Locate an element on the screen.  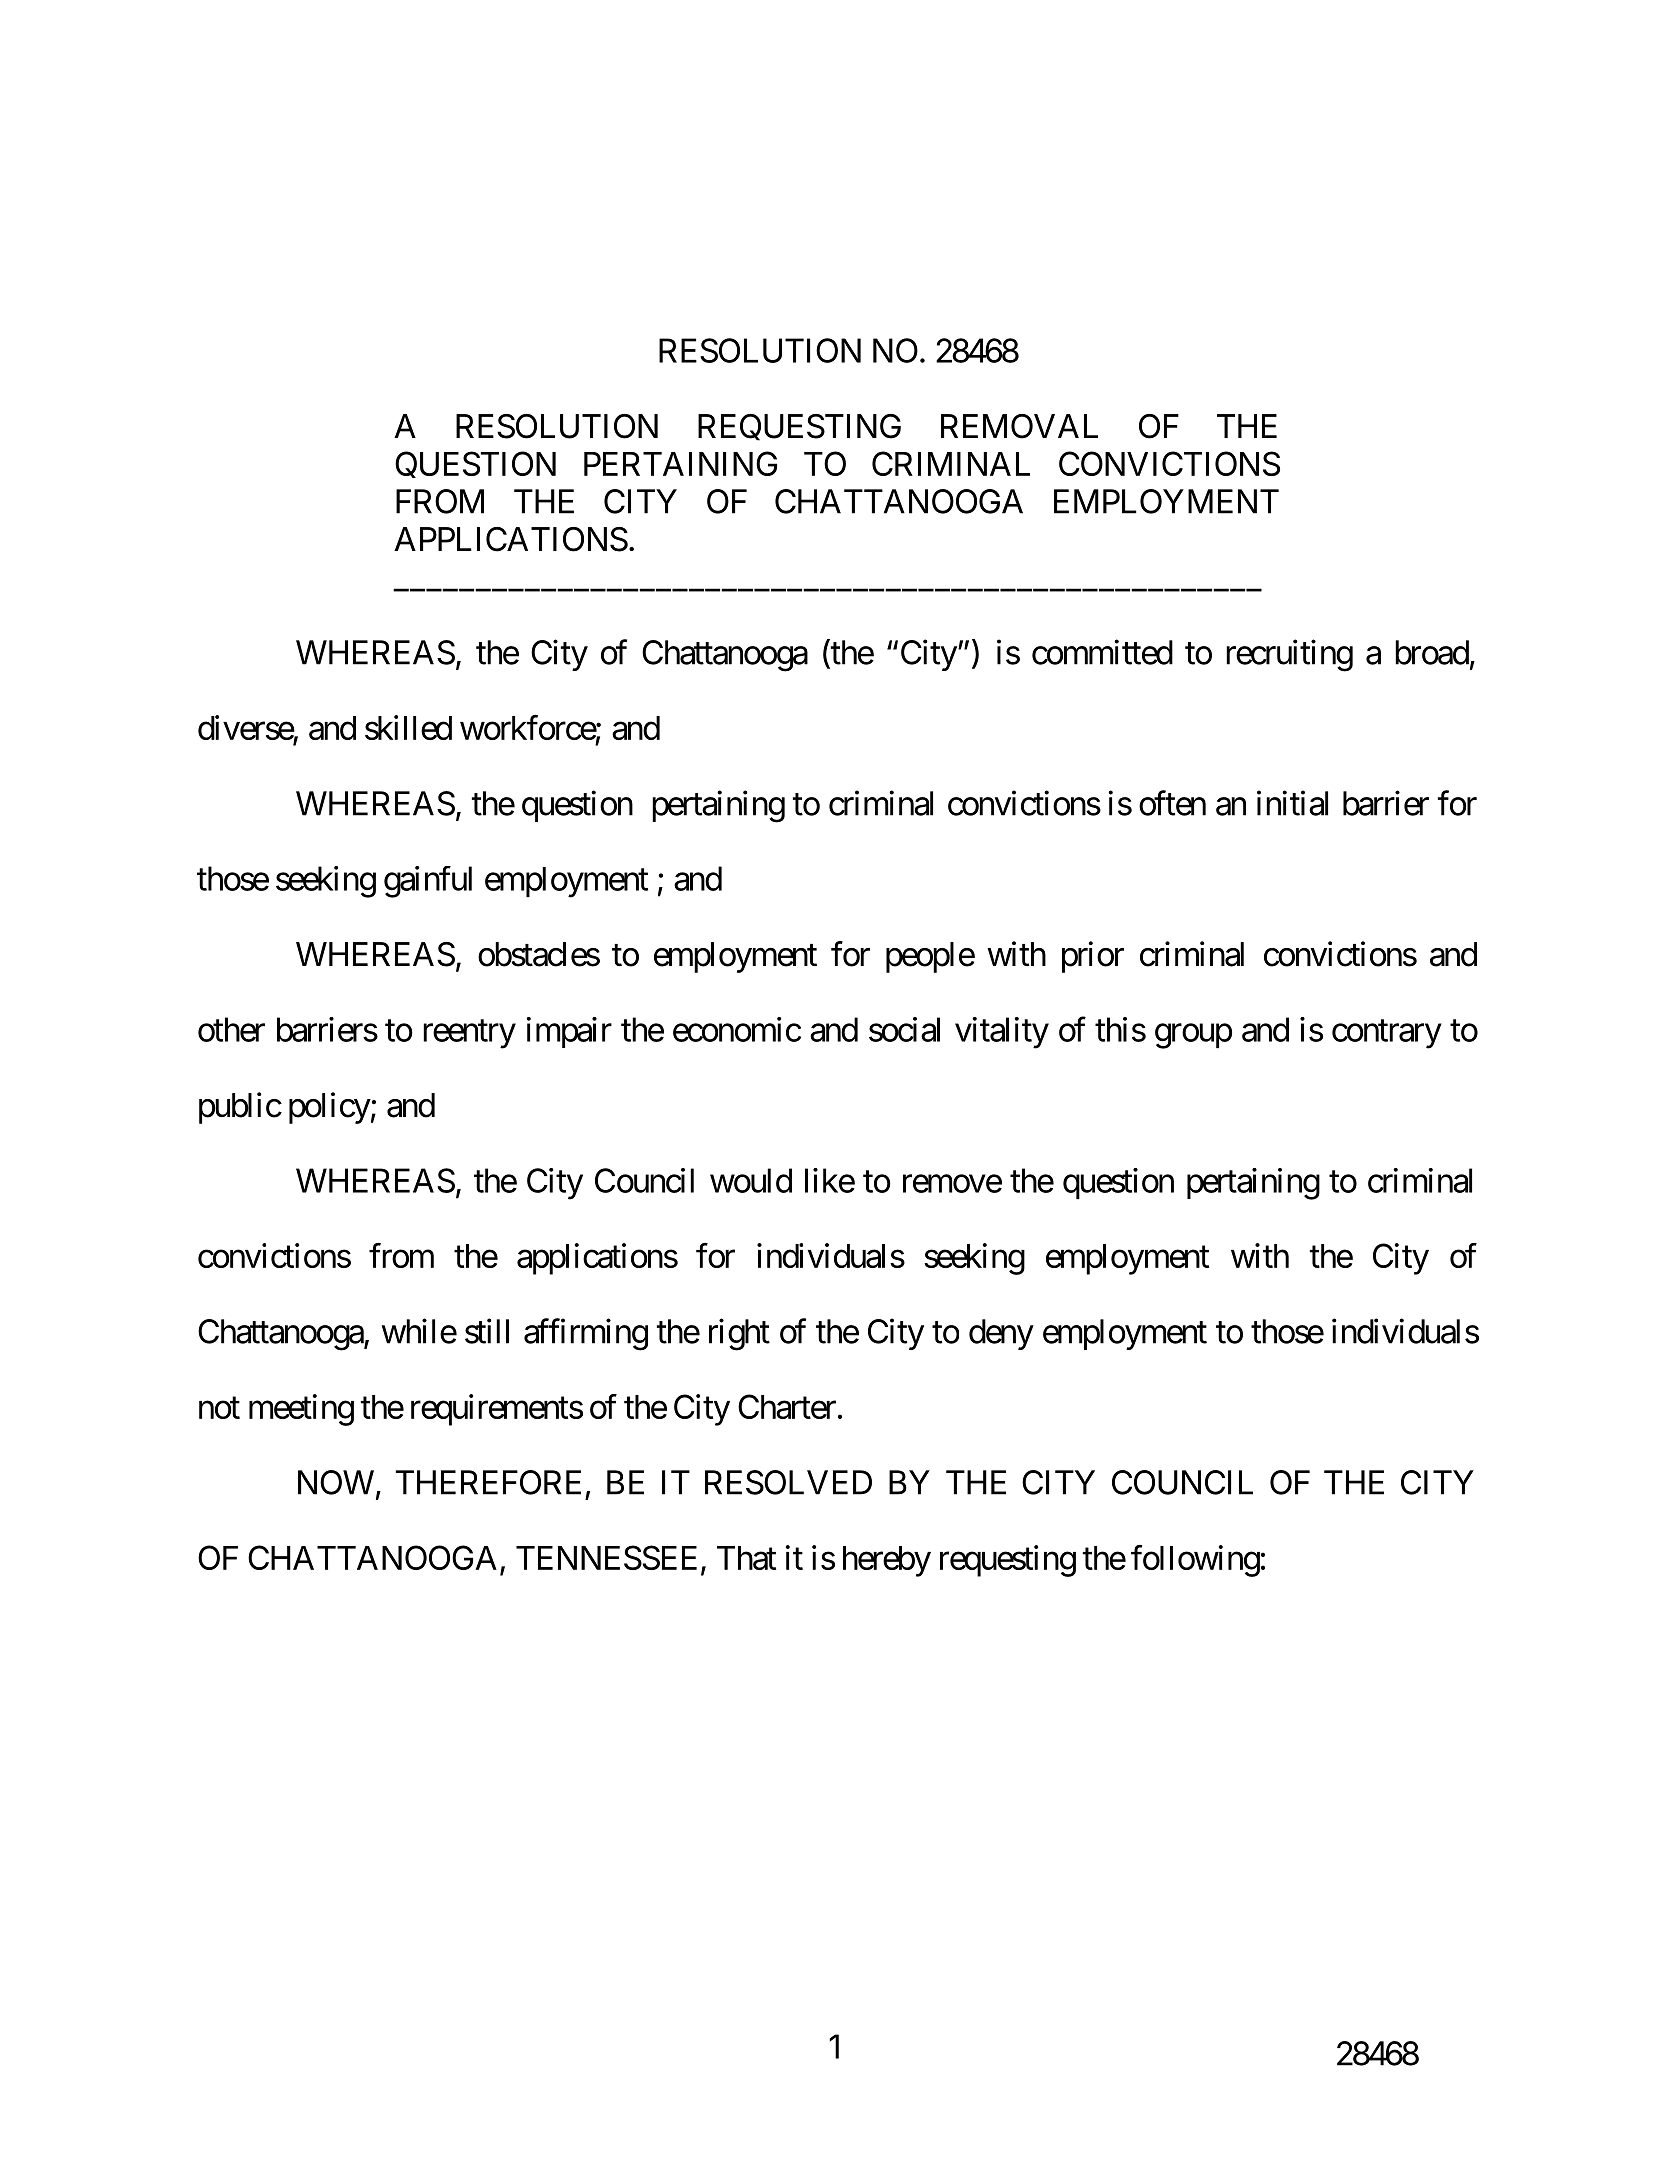
skilled is located at coordinates (408, 727).
